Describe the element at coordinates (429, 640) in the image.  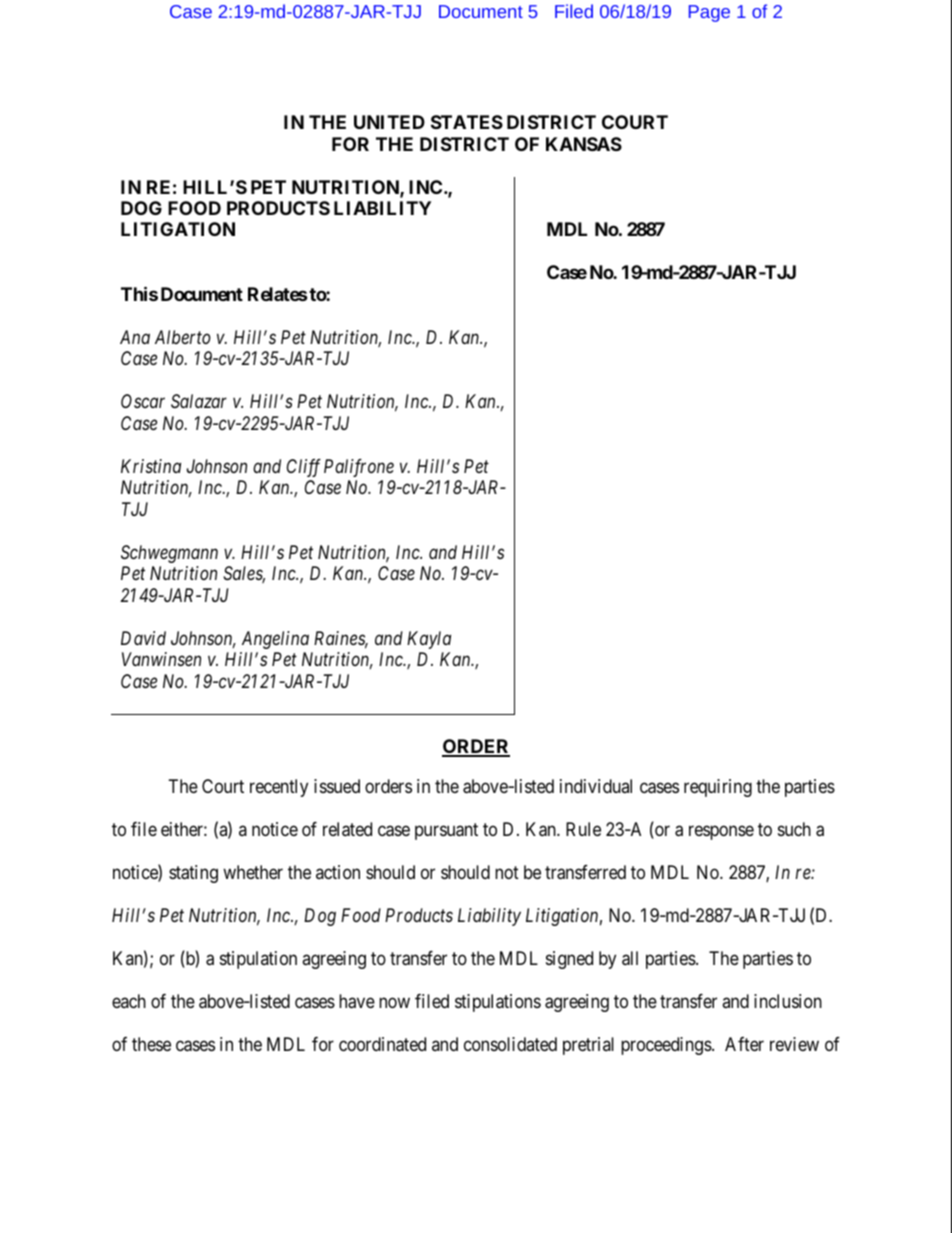
I see `Kayla` at that location.
